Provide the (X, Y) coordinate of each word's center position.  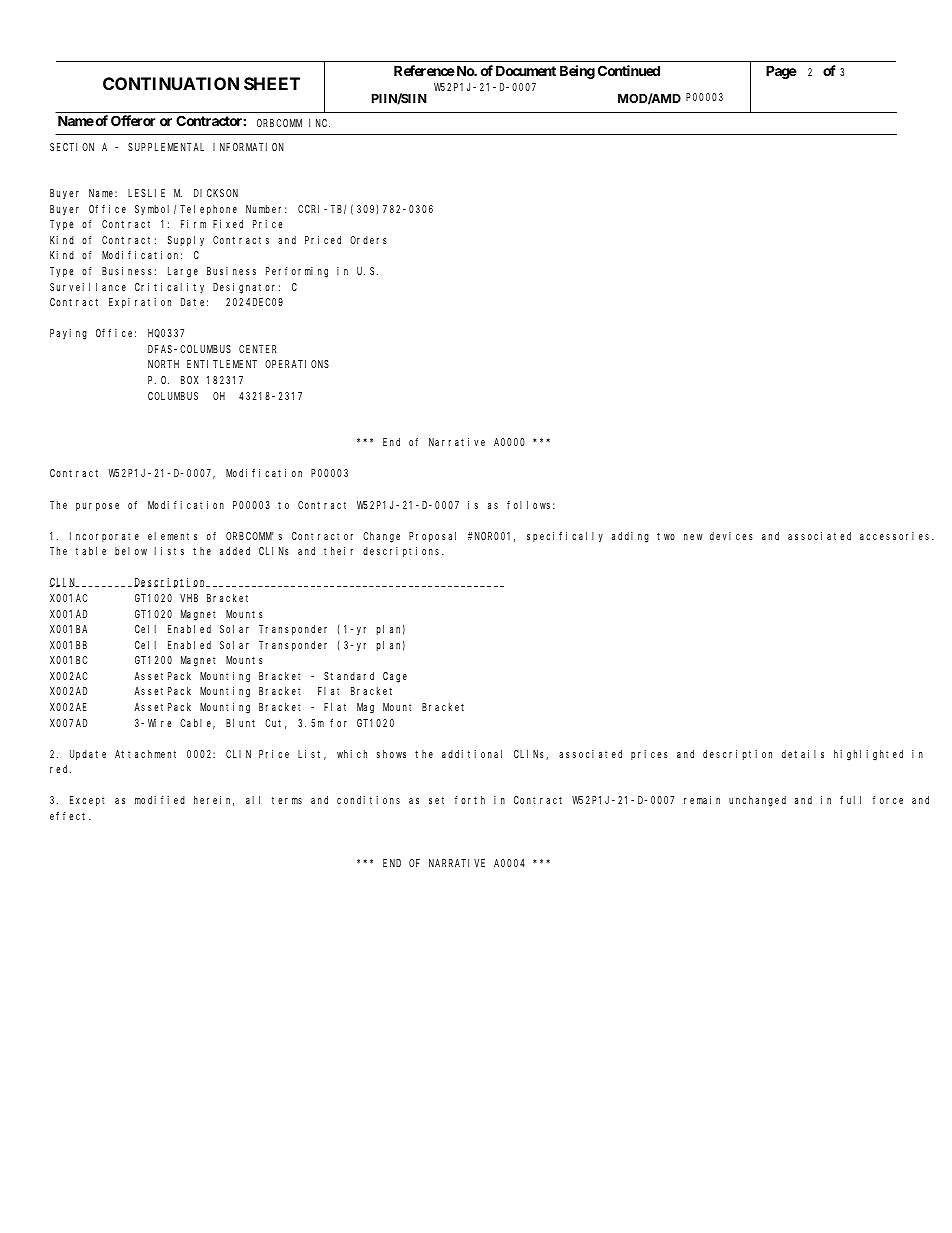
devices (731, 536)
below (131, 551)
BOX (189, 380)
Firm (193, 224)
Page (781, 72)
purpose (97, 507)
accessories (896, 536)
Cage (395, 677)
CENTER (257, 349)
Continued (629, 70)
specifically (565, 536)
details (803, 754)
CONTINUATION (171, 83)
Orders (368, 240)
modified (160, 800)
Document (526, 70)
